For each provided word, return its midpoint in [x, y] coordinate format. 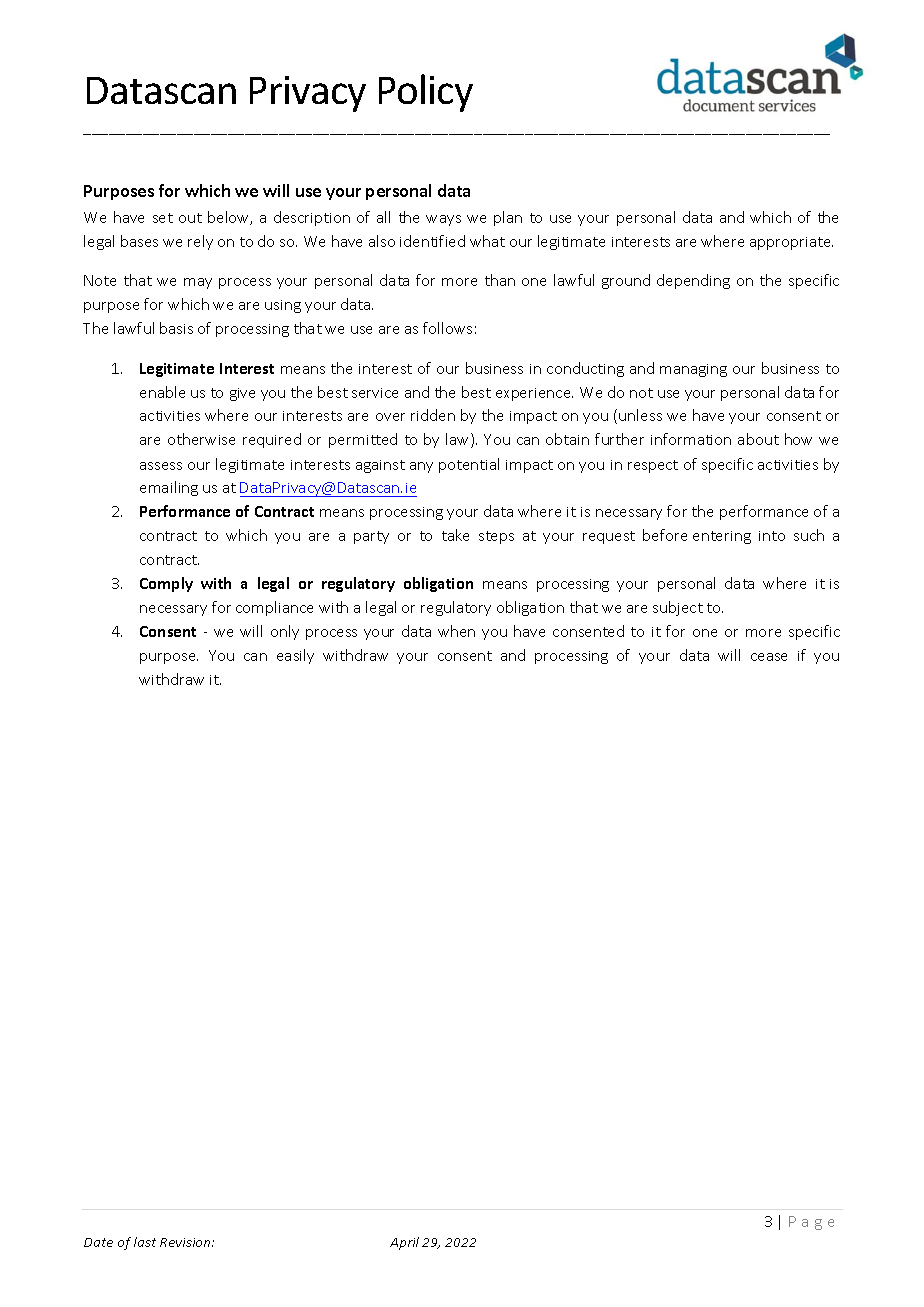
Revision [186, 1242]
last [145, 1242]
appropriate [791, 243]
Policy [426, 93]
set [163, 218]
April [404, 1243]
